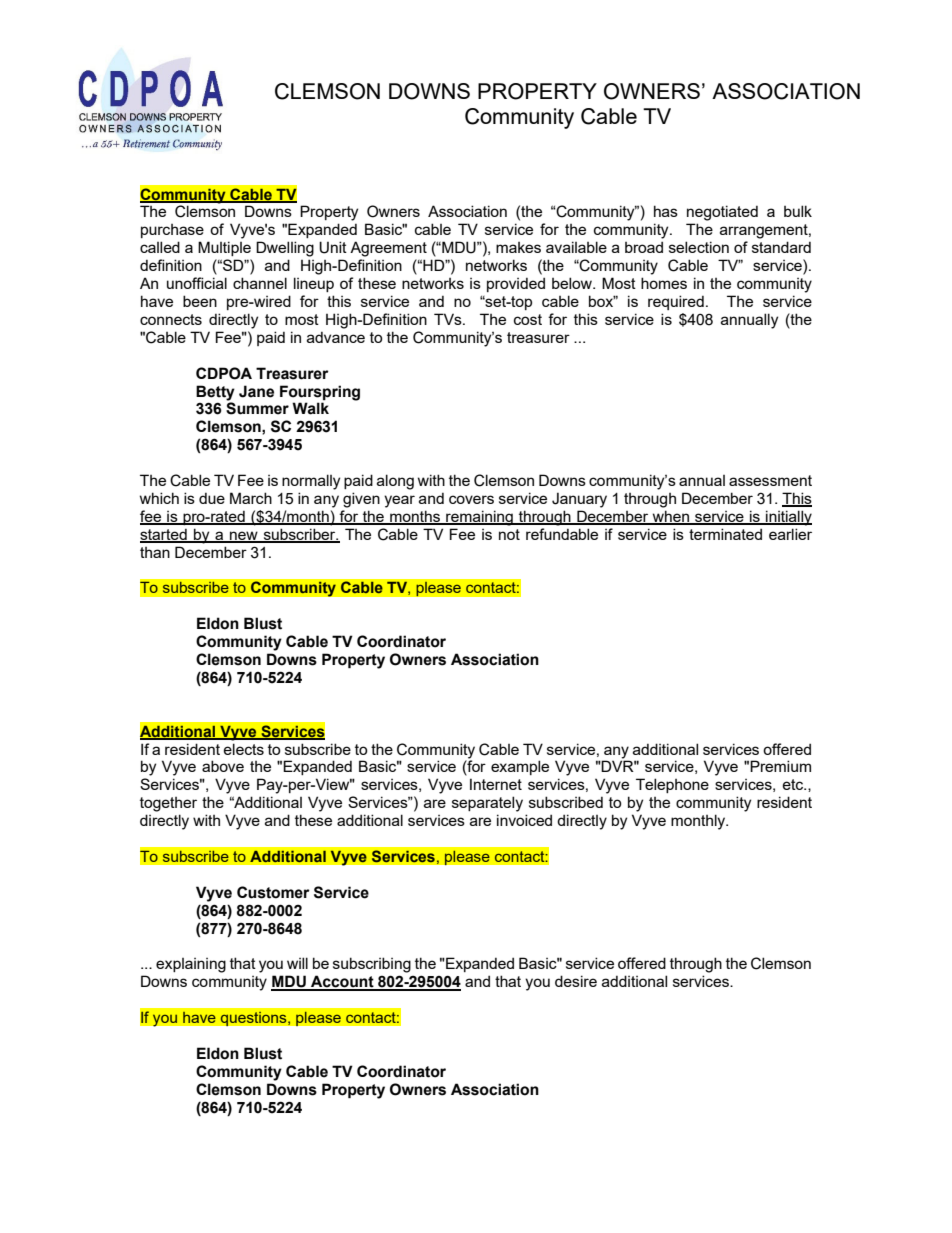  What do you see at coordinates (223, 766) in the document?
I see `above` at bounding box center [223, 766].
